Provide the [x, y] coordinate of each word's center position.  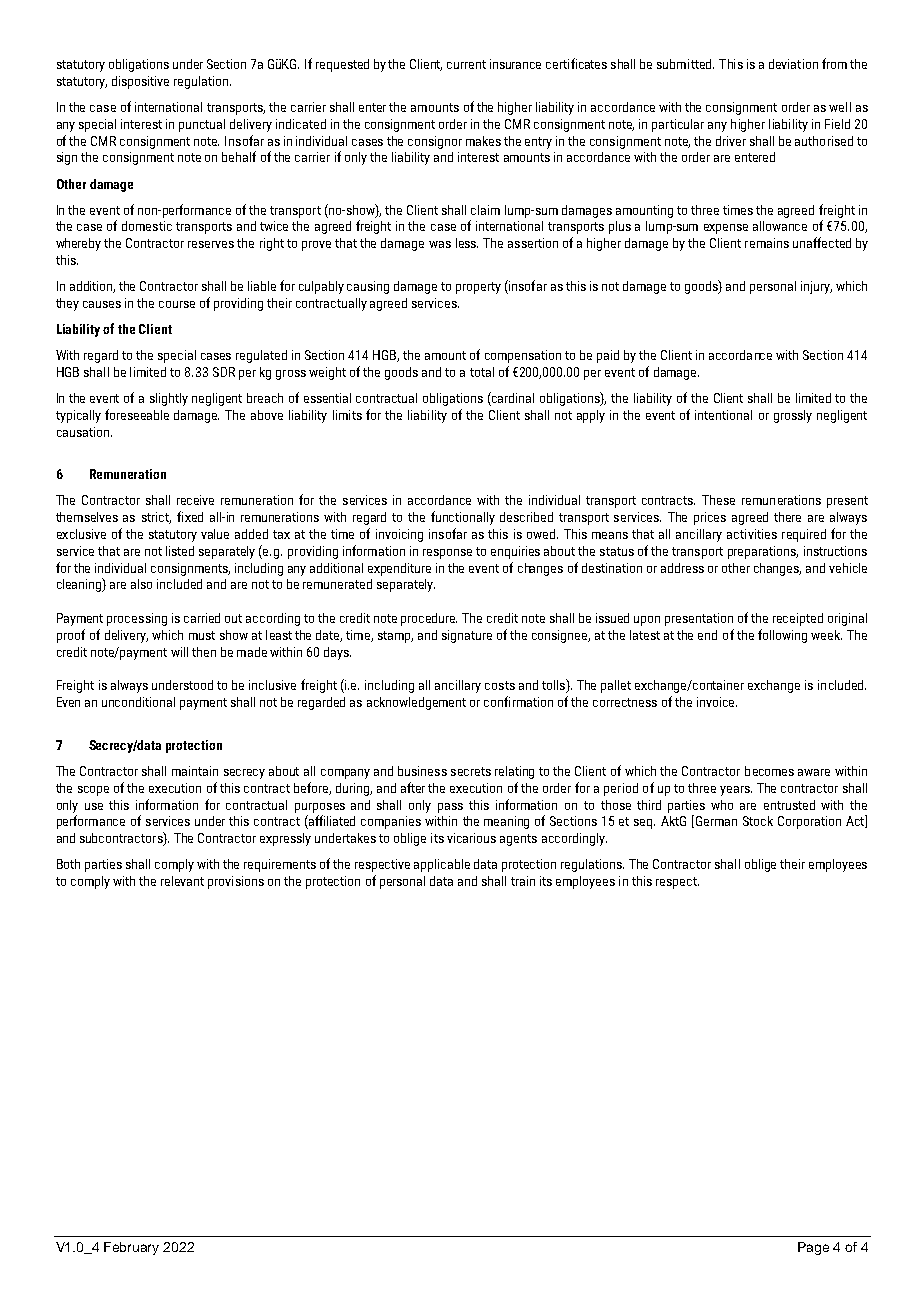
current [466, 64]
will [179, 652]
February [131, 1248]
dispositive [140, 82]
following [782, 636]
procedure [429, 619]
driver [731, 141]
